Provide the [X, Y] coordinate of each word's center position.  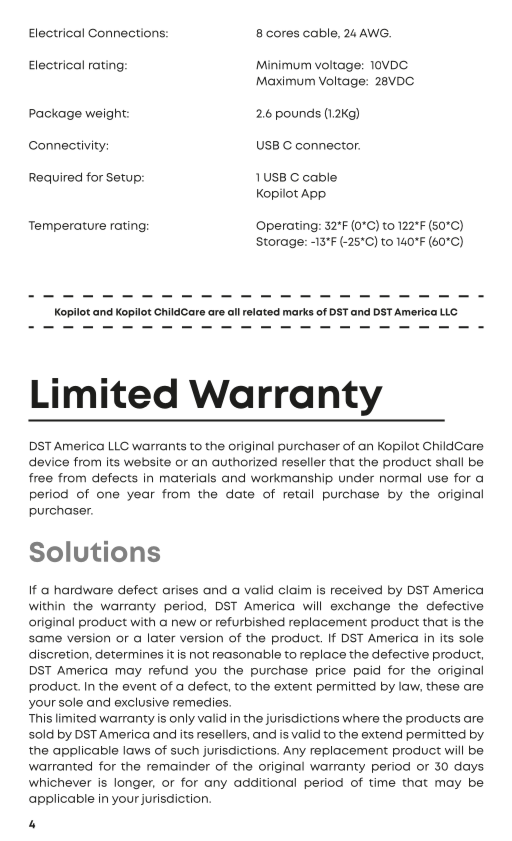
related [261, 312]
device [49, 462]
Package [55, 114]
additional [265, 782]
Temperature [67, 226]
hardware [83, 590]
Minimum [283, 65]
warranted [60, 766]
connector [328, 146]
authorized [244, 462]
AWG [375, 33]
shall [449, 462]
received [356, 590]
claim [295, 590]
